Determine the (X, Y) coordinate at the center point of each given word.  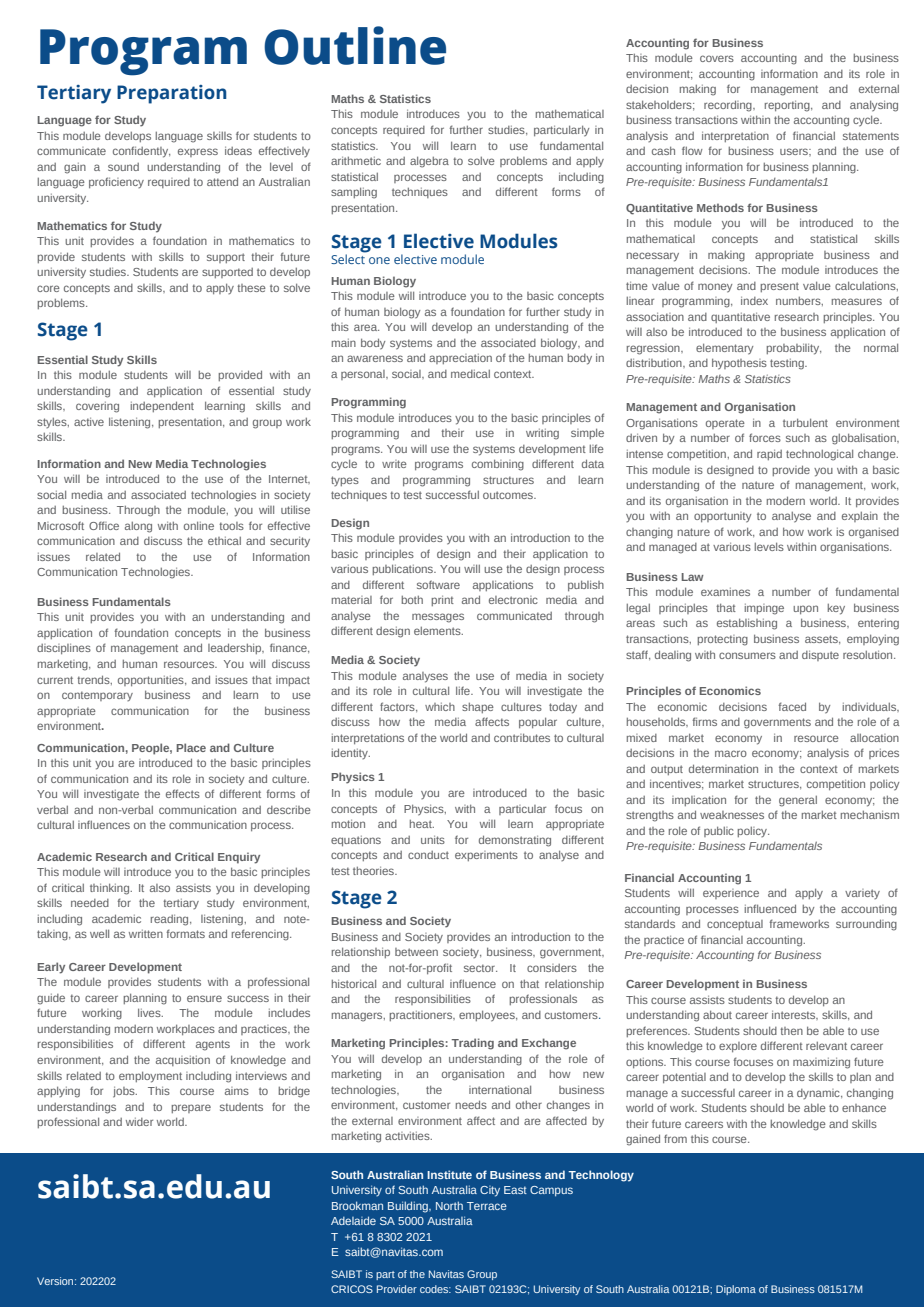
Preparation (172, 94)
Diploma (736, 1290)
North (449, 1205)
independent (162, 406)
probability (793, 349)
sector (480, 968)
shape (478, 708)
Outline (355, 45)
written (146, 934)
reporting (788, 106)
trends (94, 680)
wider (139, 1122)
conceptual (735, 925)
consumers (747, 655)
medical (470, 374)
